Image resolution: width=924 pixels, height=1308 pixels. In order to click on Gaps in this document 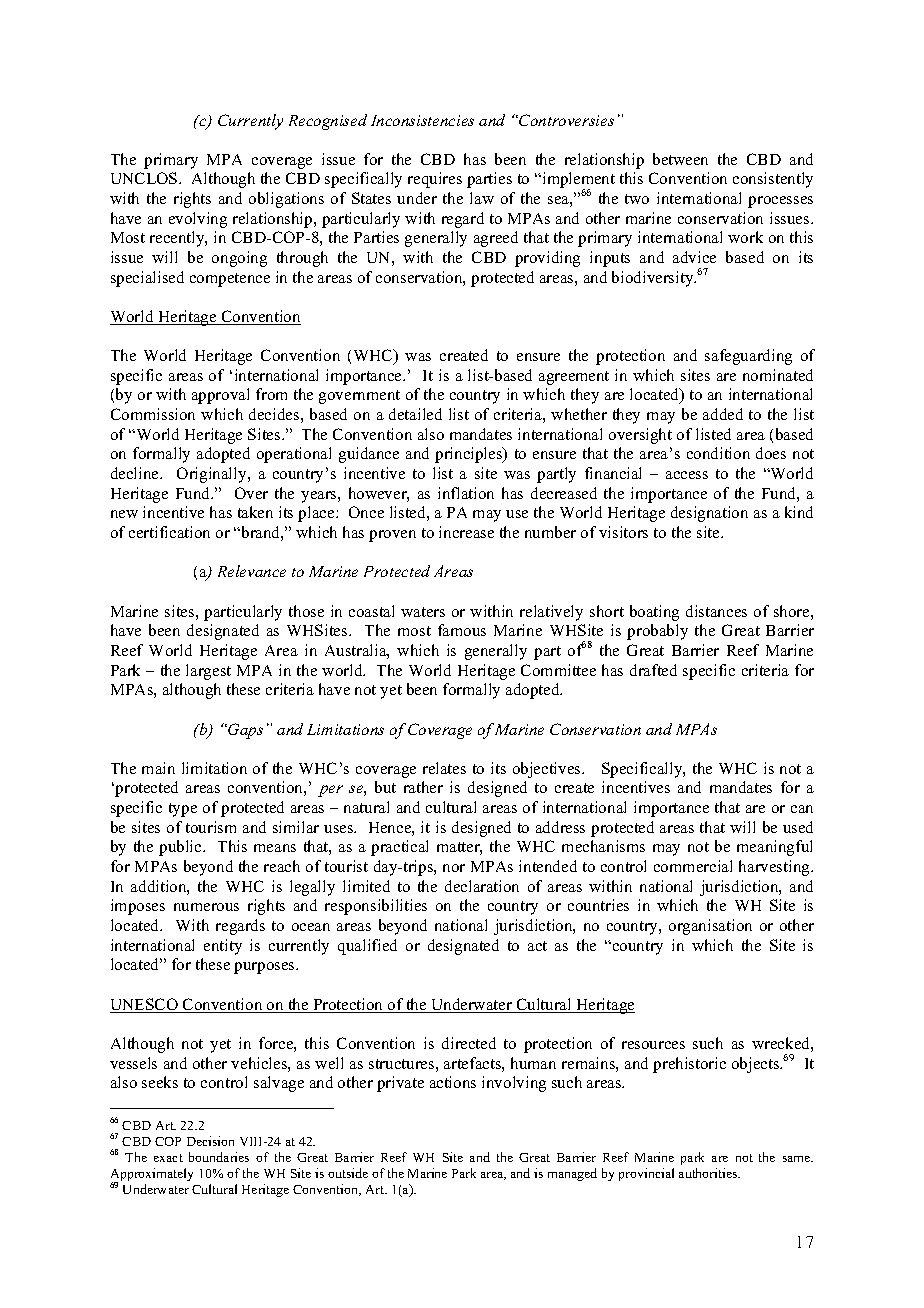, I will do `click(244, 731)`.
